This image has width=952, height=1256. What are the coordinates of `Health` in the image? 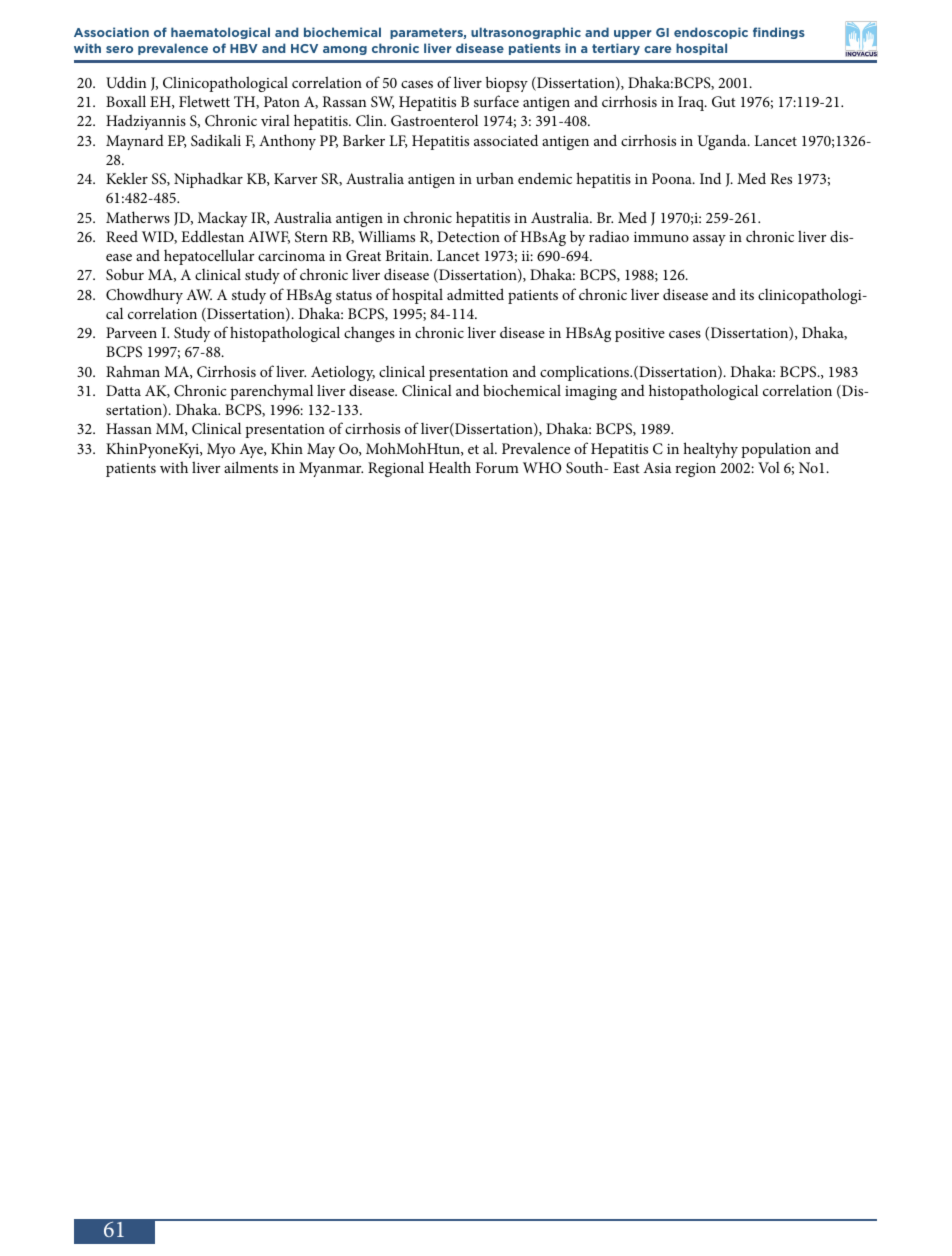 It's located at (450, 467).
